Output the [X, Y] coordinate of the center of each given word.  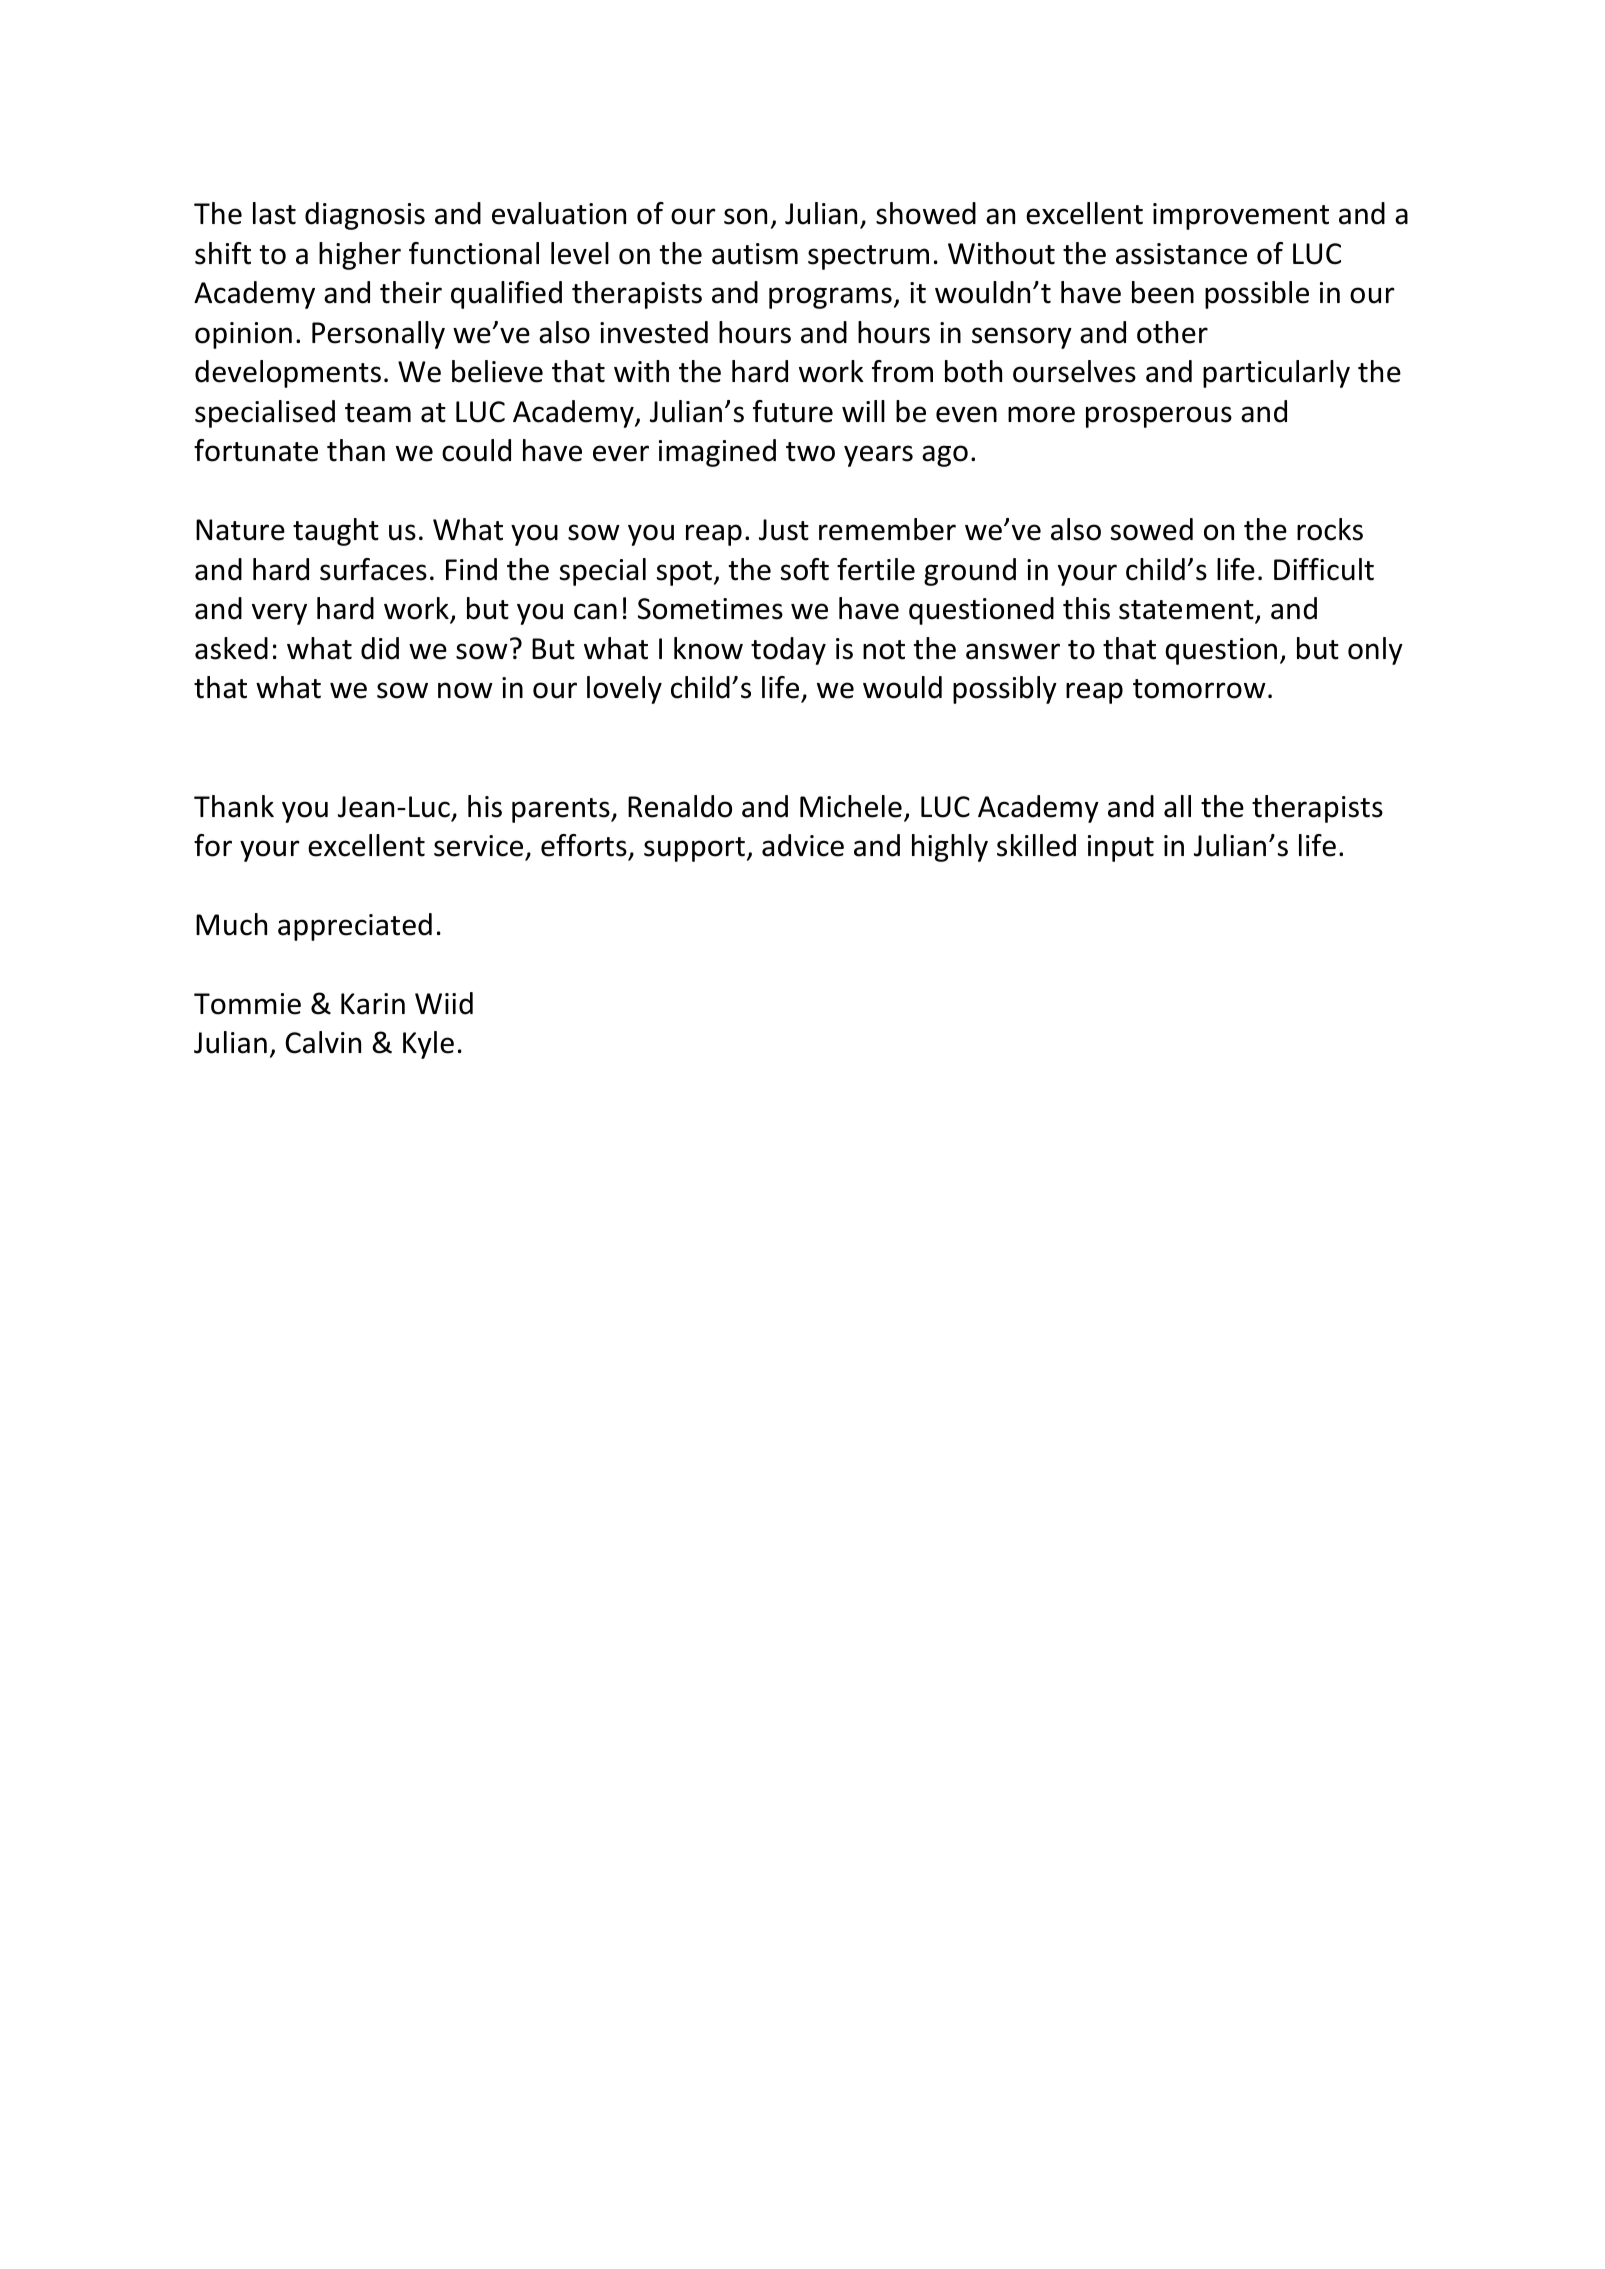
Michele [851, 806]
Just [784, 530]
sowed [1152, 529]
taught [336, 532]
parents [562, 810]
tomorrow [1199, 689]
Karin [373, 1004]
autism [755, 254]
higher [360, 256]
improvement [1241, 216]
